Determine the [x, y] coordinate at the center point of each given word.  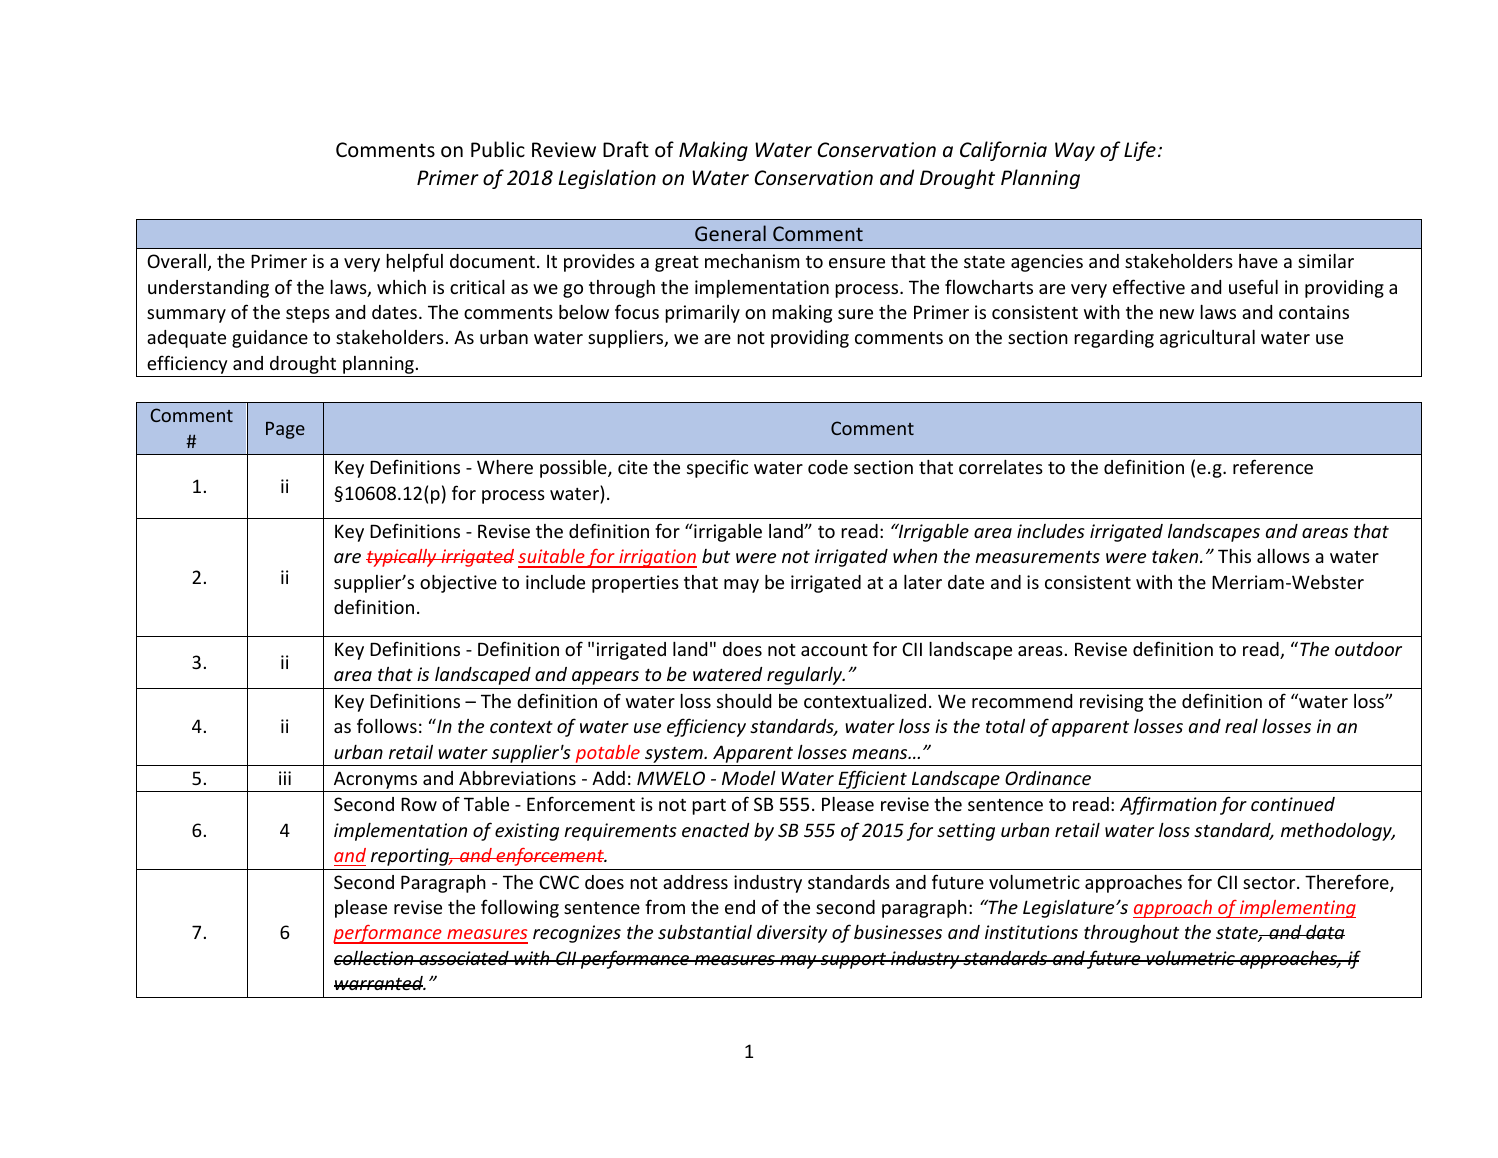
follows [387, 725]
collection [375, 958]
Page [285, 430]
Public [498, 149]
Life [1140, 151]
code [828, 467]
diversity [792, 934]
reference [1273, 466]
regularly [806, 676]
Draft [626, 149]
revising [1111, 703]
